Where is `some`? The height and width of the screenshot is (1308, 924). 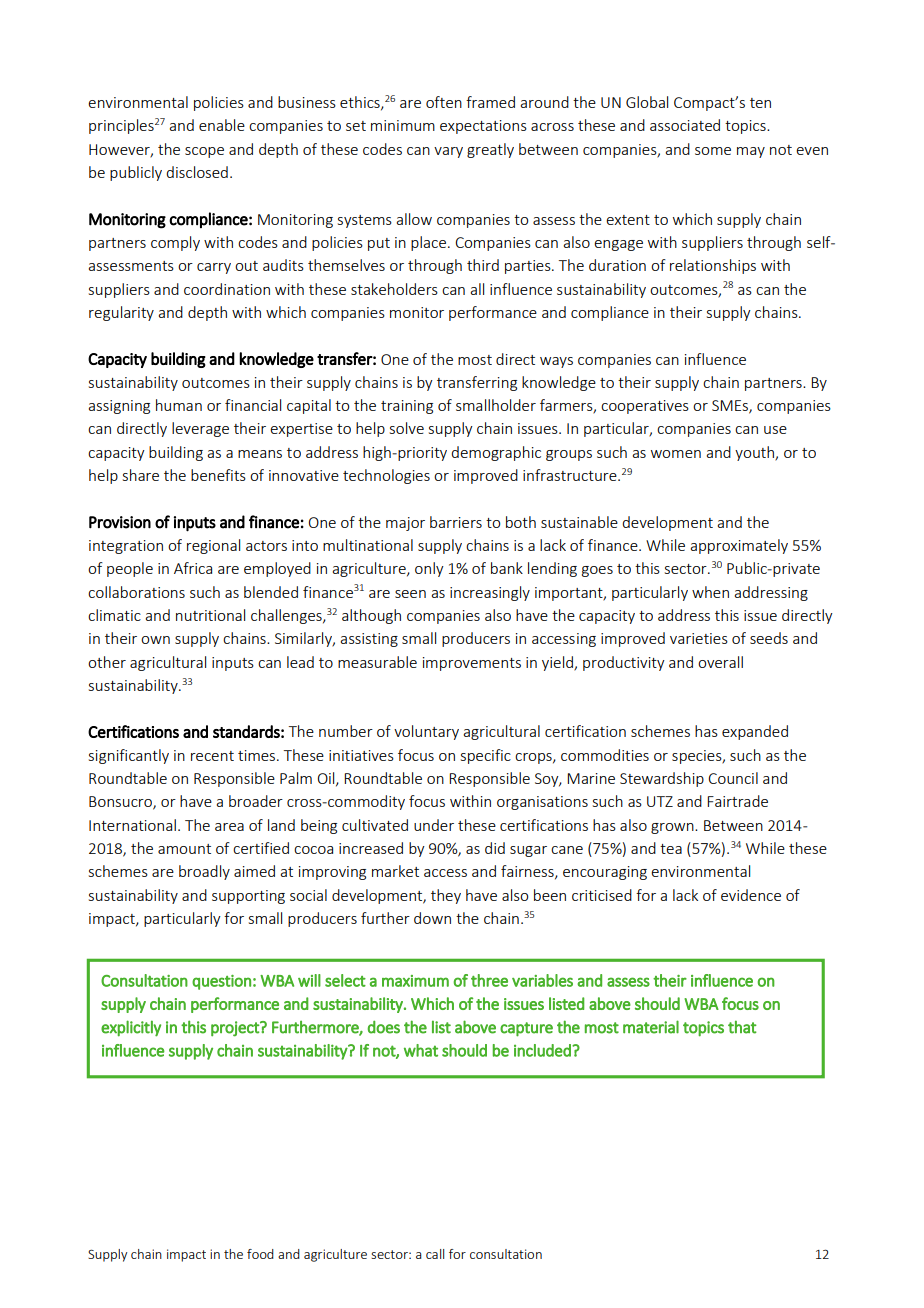
some is located at coordinates (713, 151).
